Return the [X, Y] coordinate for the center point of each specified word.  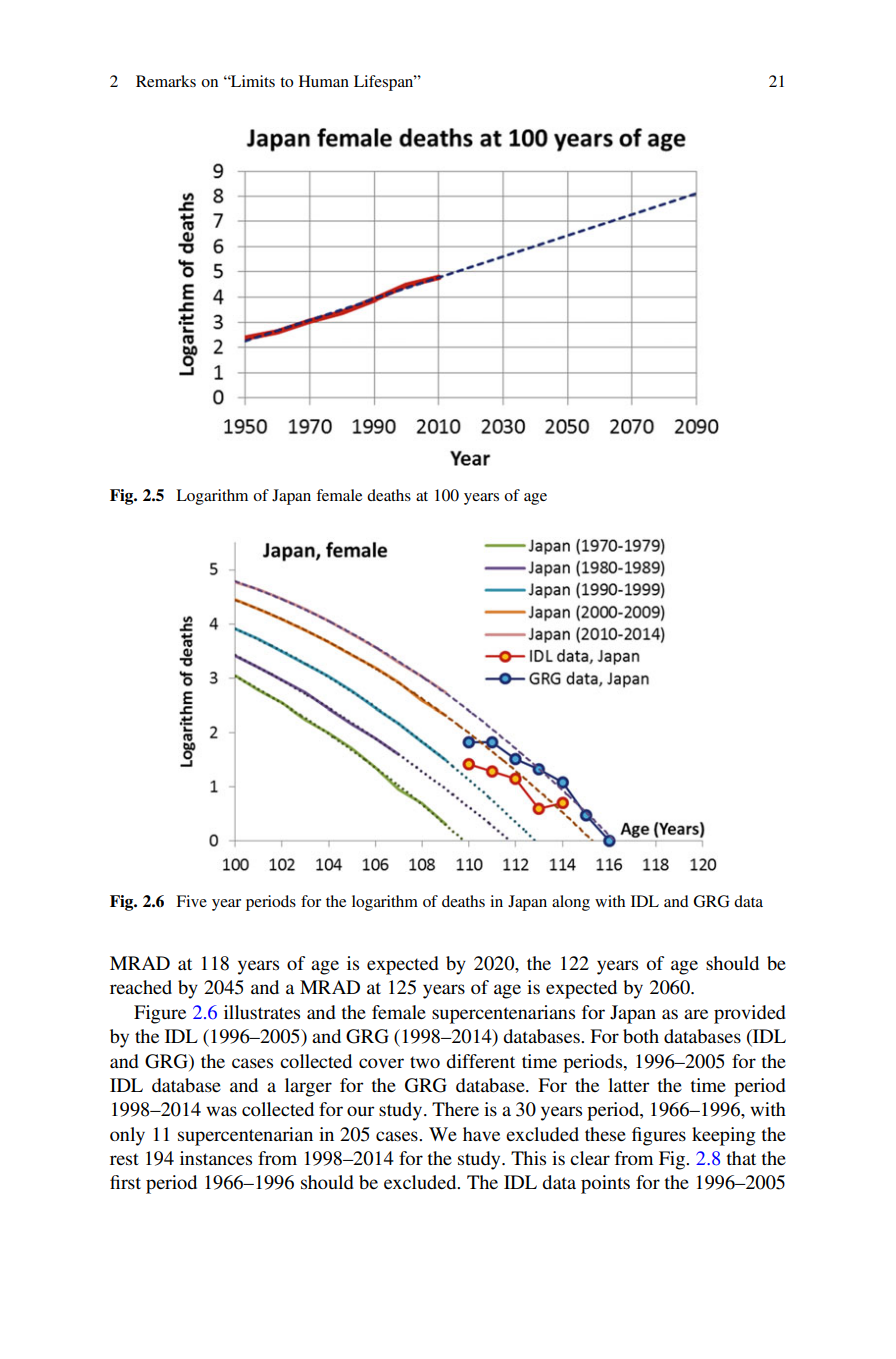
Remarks [166, 81]
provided [750, 1014]
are [696, 1014]
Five [191, 901]
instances [216, 1158]
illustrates [262, 1012]
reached [141, 987]
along [571, 903]
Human [324, 81]
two [425, 1062]
